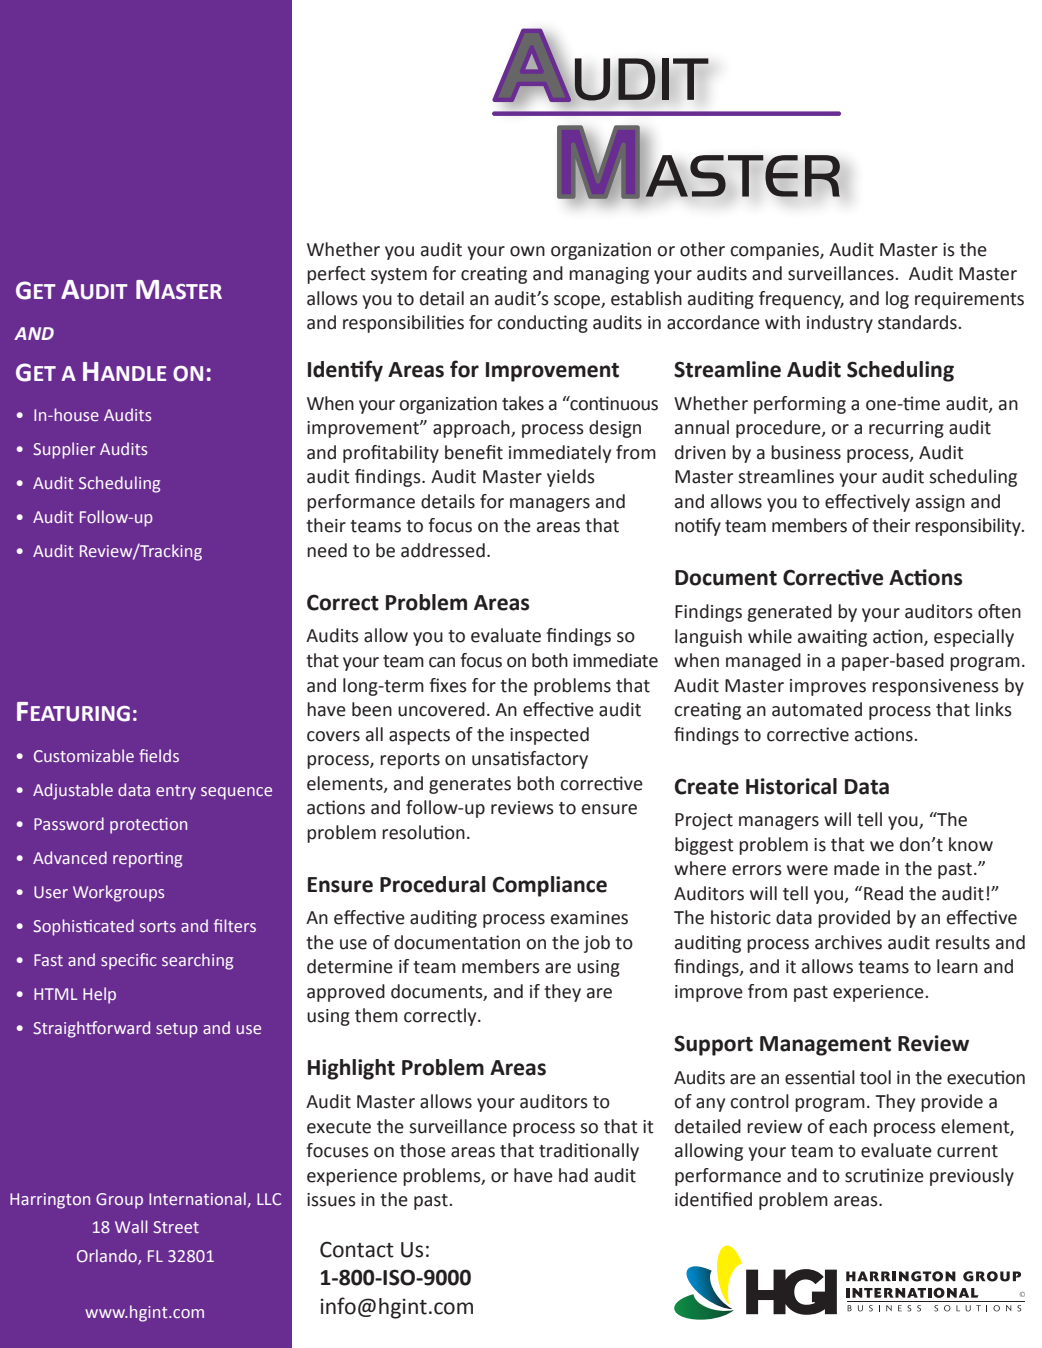  I want to click on Customizable, so click(84, 755).
